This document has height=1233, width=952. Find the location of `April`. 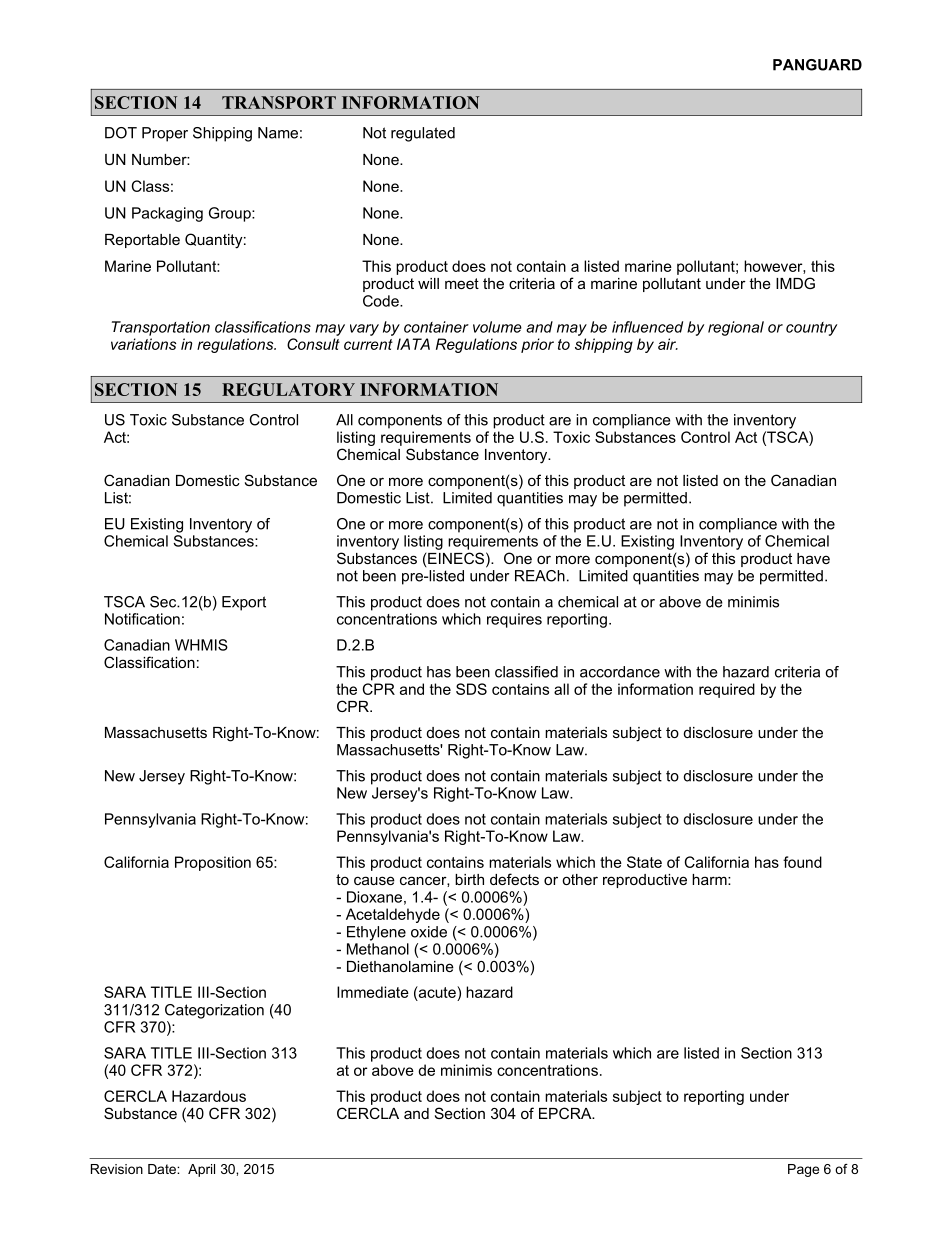

April is located at coordinates (201, 1170).
